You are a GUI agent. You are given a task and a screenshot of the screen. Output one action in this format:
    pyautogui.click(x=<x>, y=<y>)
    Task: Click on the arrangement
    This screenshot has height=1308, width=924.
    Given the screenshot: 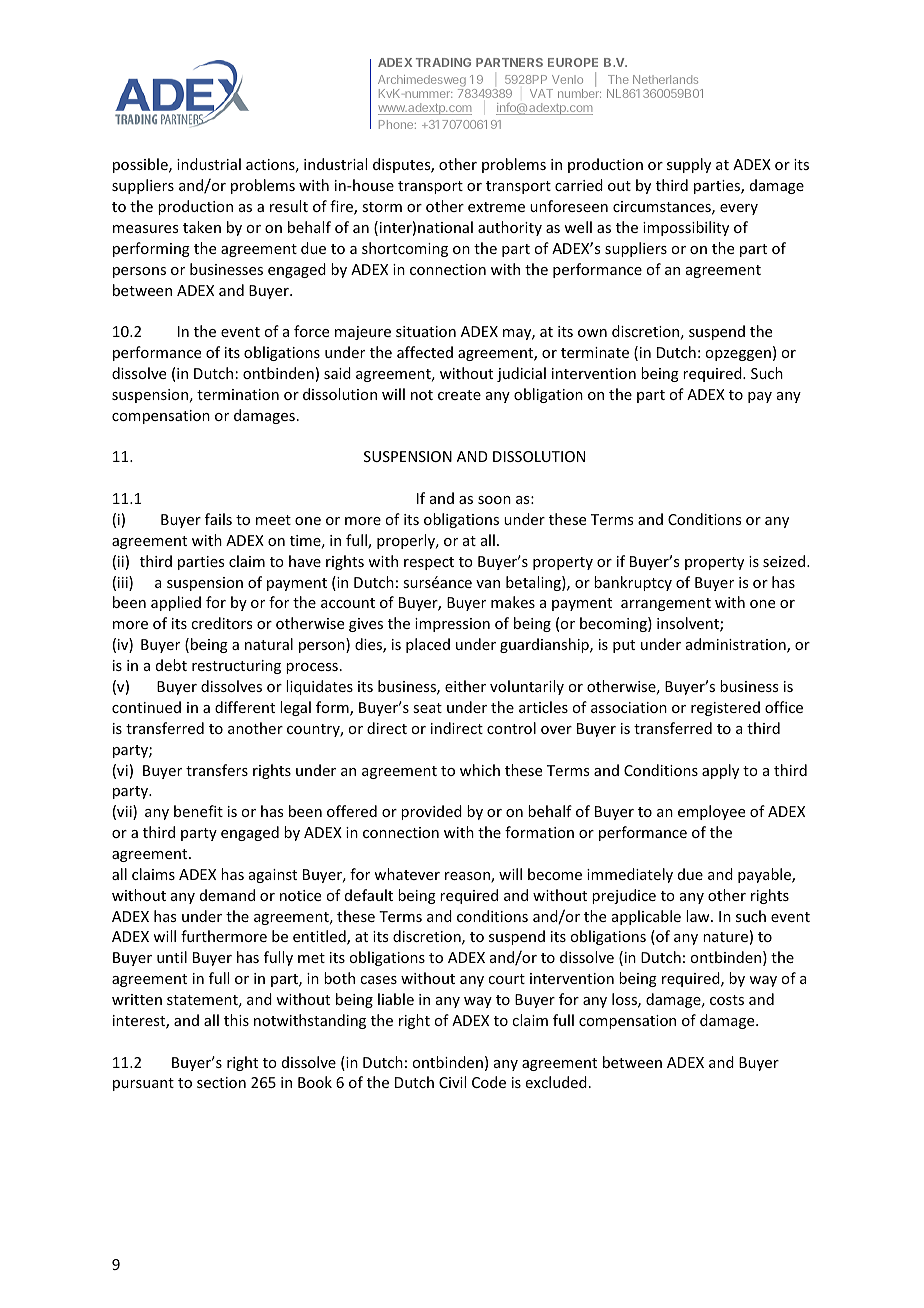 What is the action you would take?
    pyautogui.click(x=666, y=604)
